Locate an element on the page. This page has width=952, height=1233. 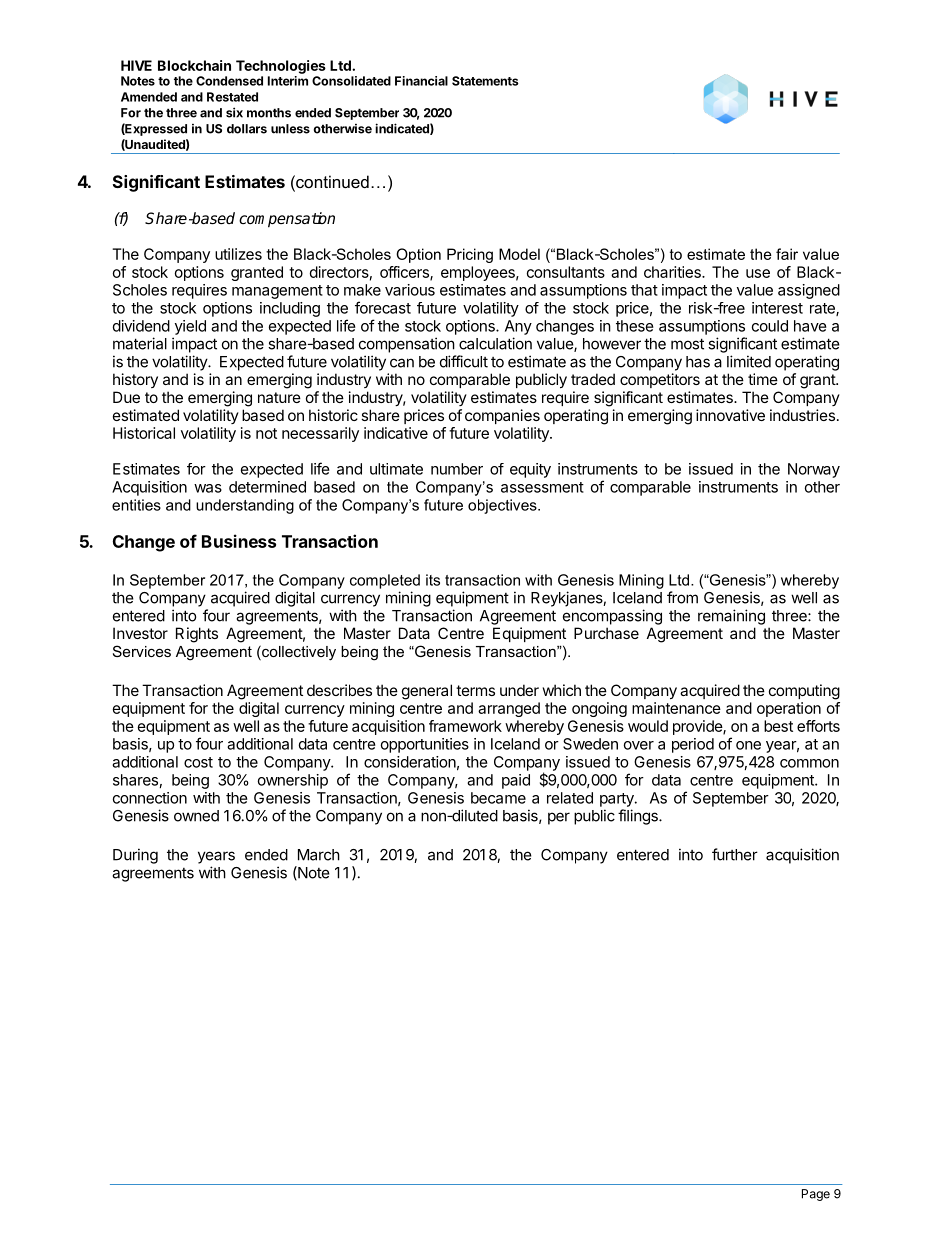
limited is located at coordinates (749, 361).
